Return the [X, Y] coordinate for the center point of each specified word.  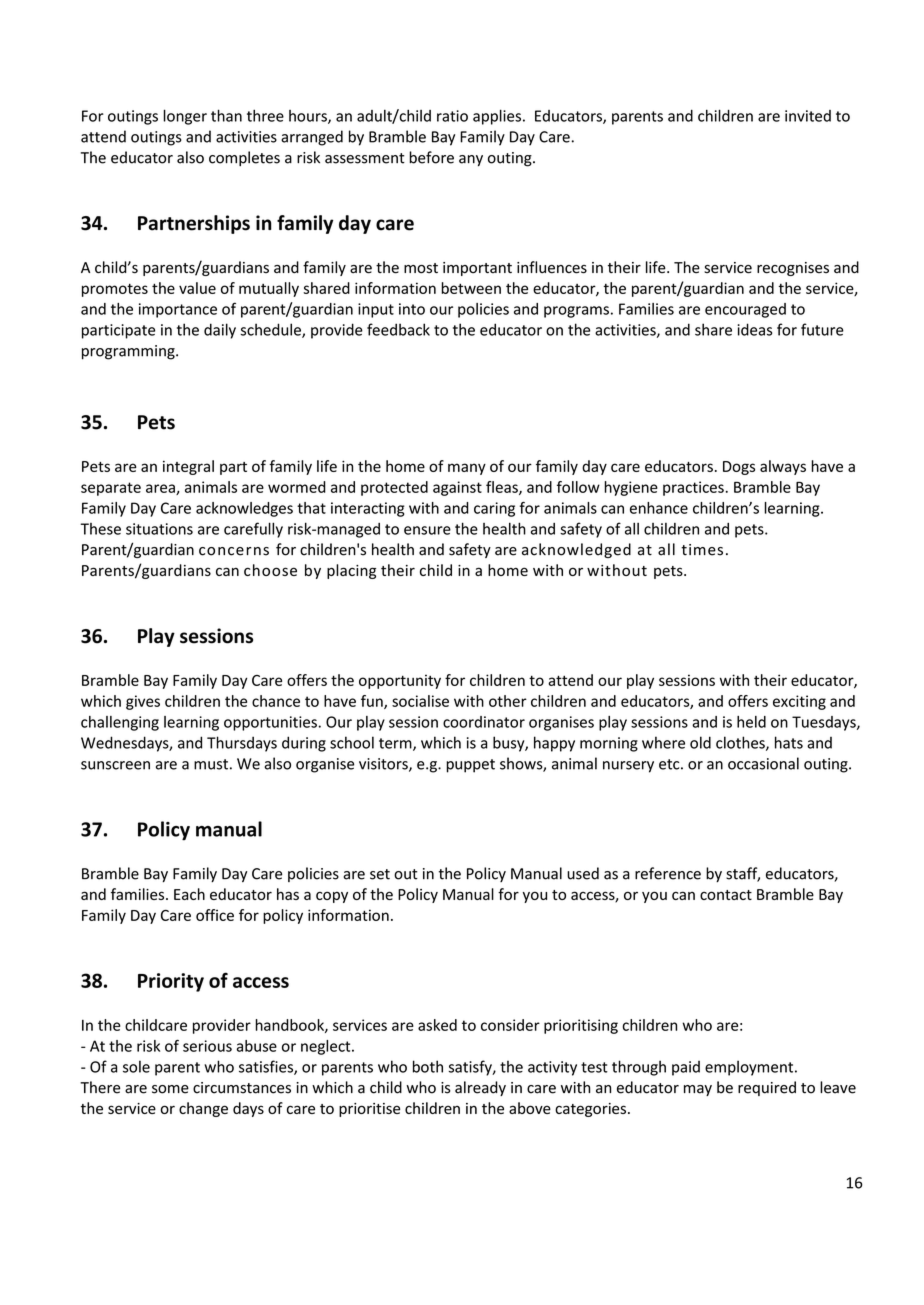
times [702, 550]
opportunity [400, 681]
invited [808, 116]
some [170, 1089]
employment [750, 1068]
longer [185, 117]
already [480, 1088]
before [431, 157]
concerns [234, 551]
